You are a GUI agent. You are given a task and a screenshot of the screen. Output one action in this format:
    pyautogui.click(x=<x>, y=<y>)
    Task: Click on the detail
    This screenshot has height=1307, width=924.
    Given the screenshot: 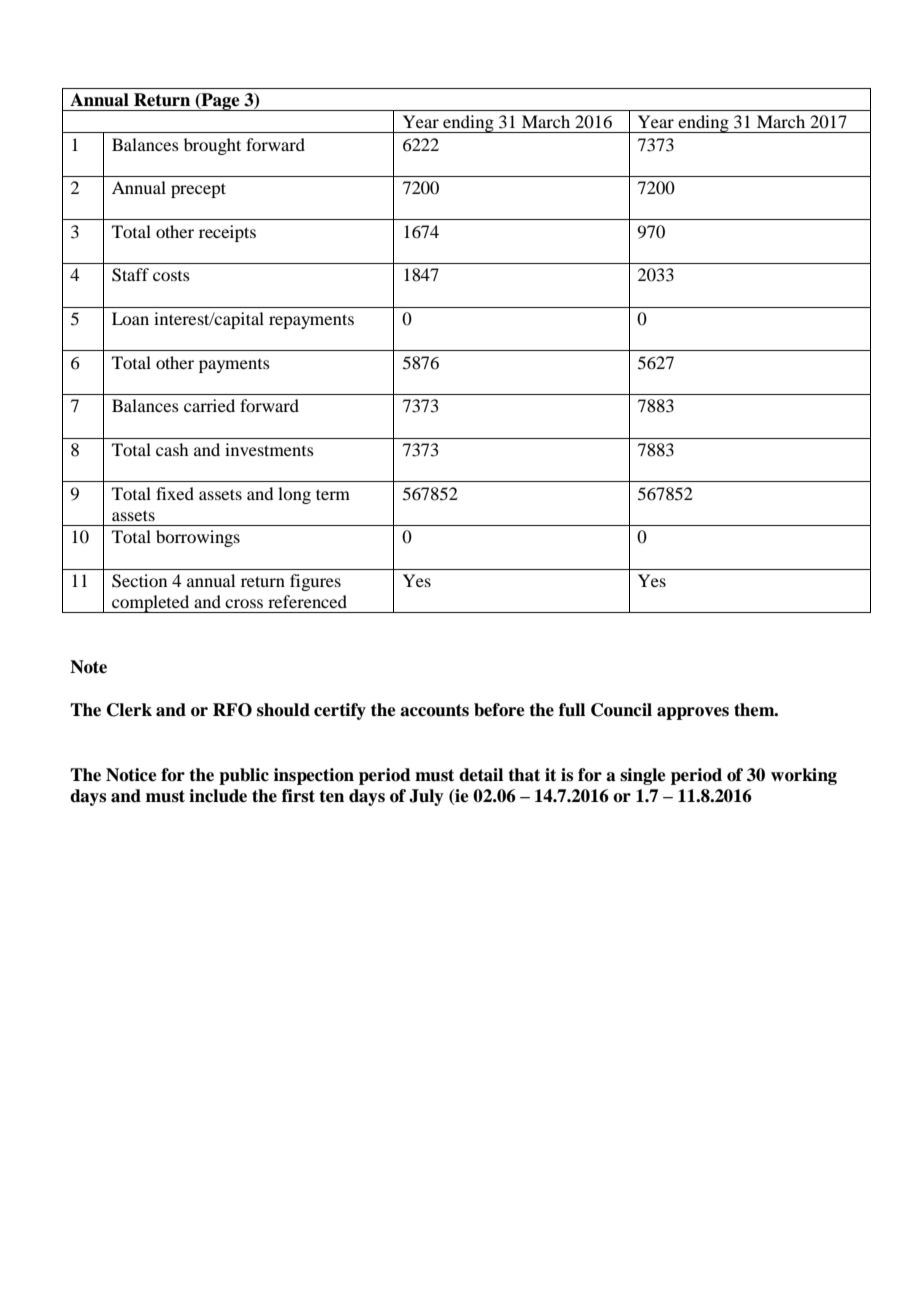 What is the action you would take?
    pyautogui.click(x=481, y=775)
